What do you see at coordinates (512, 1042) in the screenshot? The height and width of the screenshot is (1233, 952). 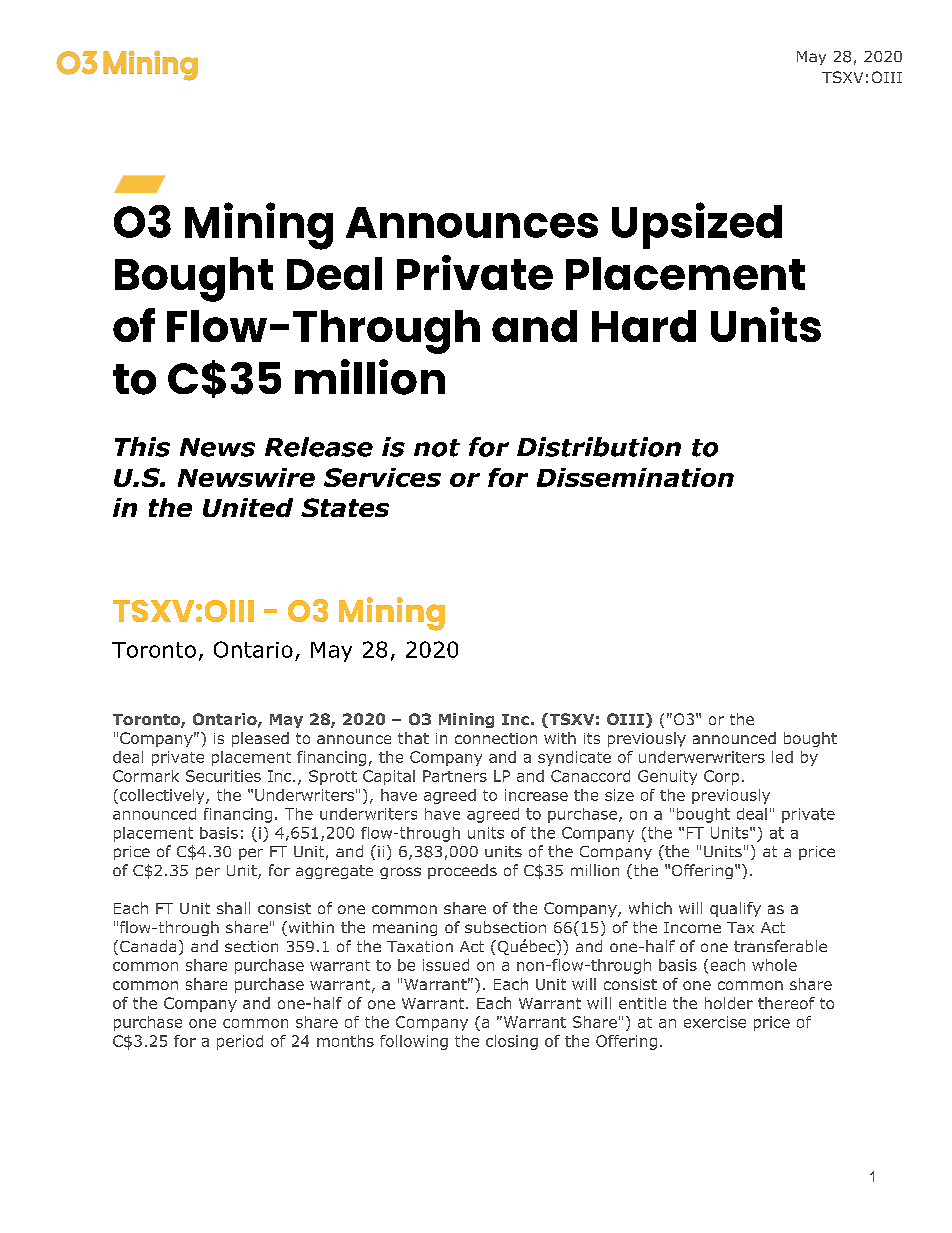 I see `closing` at bounding box center [512, 1042].
